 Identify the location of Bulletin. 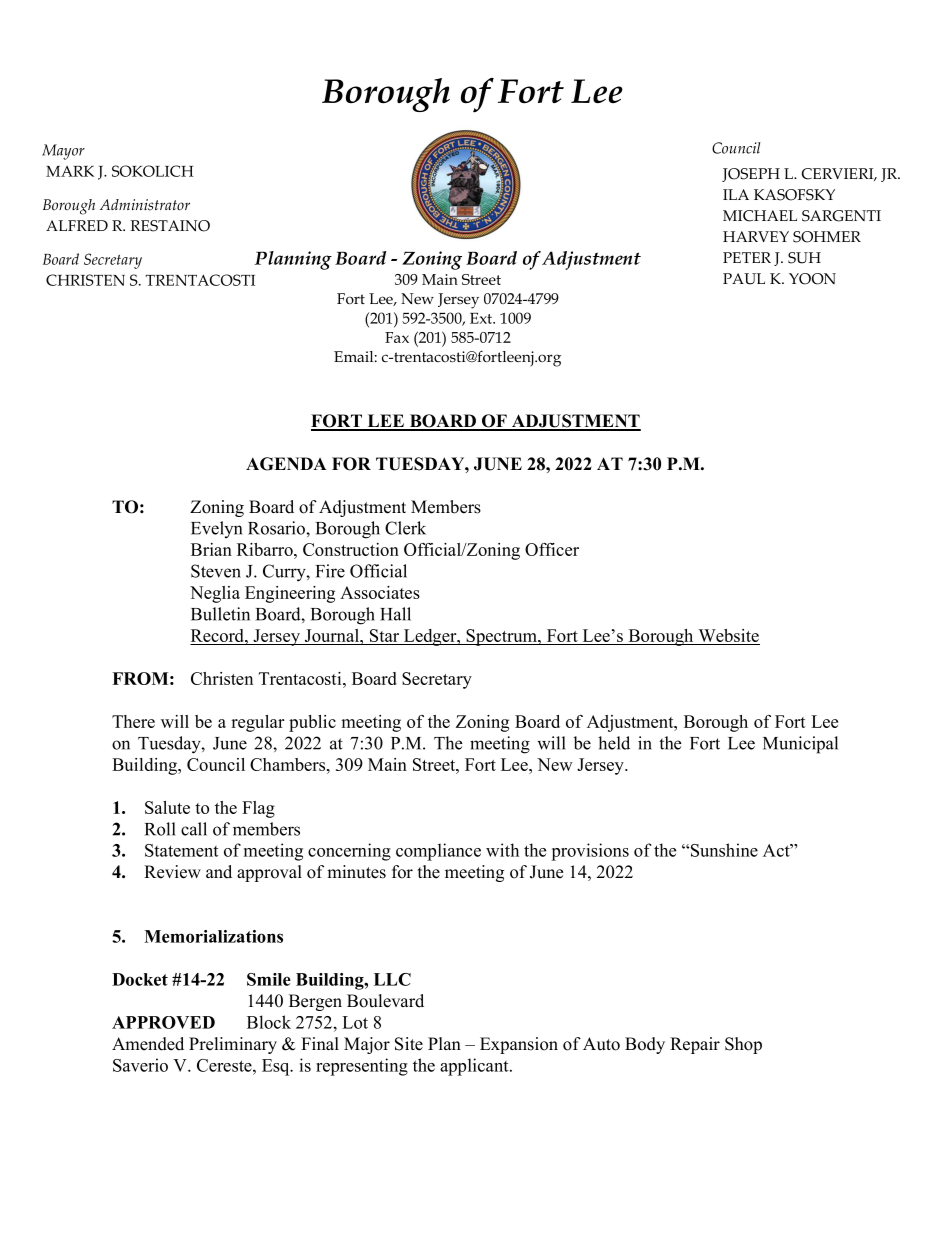
(220, 614).
